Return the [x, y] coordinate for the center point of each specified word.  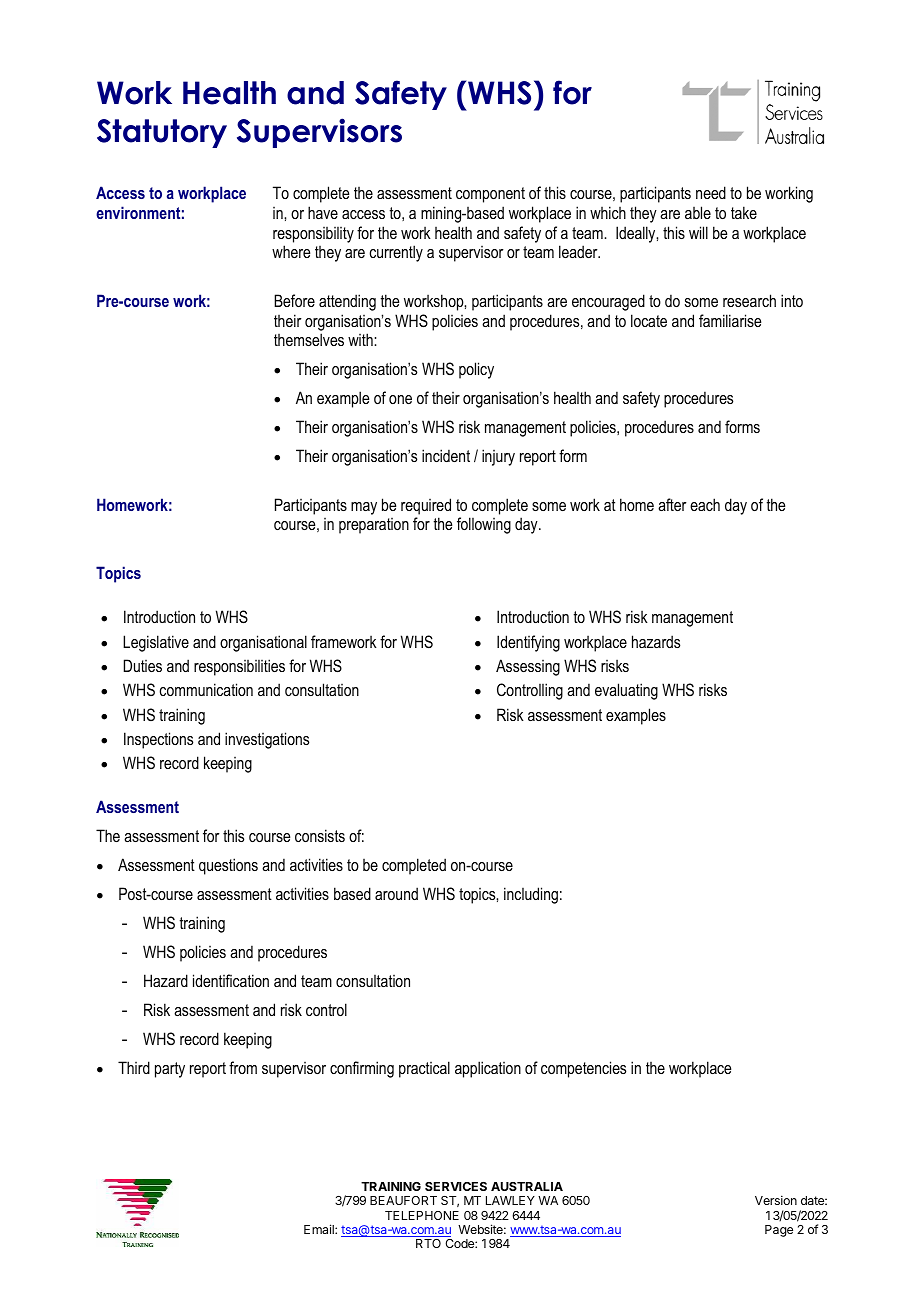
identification [231, 980]
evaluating [626, 691]
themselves [309, 339]
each [705, 504]
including [531, 895]
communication [206, 689]
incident [446, 455]
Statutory [162, 133]
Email [320, 1229]
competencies [583, 1069]
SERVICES [456, 1186]
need [711, 192]
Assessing [528, 667]
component [490, 195]
